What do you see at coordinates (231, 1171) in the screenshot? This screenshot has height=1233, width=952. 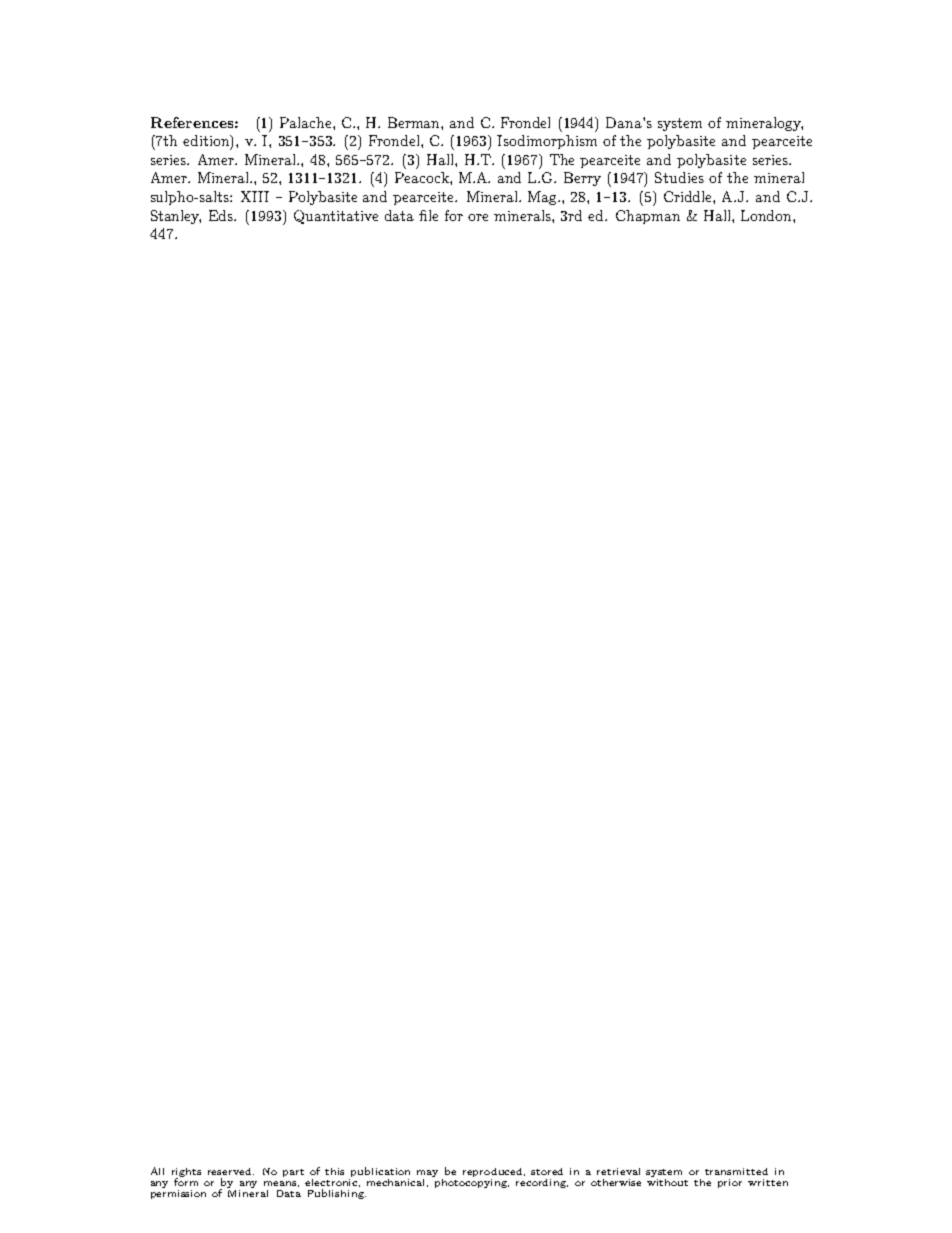 I see `reserved` at bounding box center [231, 1171].
